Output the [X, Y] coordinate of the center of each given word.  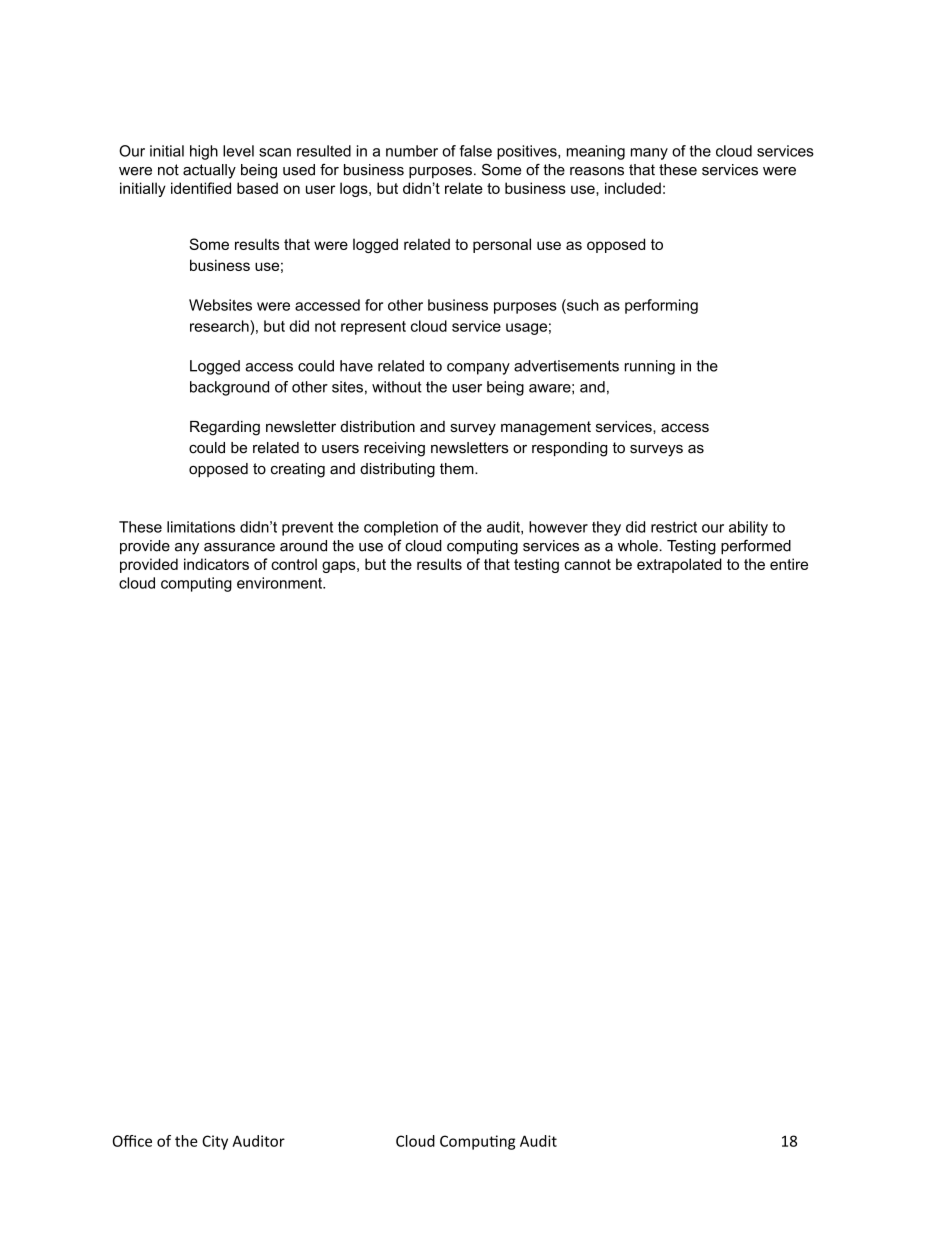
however [558, 527]
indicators [216, 564]
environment [280, 583]
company [478, 369]
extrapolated [679, 565]
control [294, 564]
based [257, 188]
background [229, 388]
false [476, 151]
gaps [339, 567]
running [650, 367]
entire [789, 564]
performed [756, 547]
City [215, 1142]
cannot [587, 564]
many [649, 154]
